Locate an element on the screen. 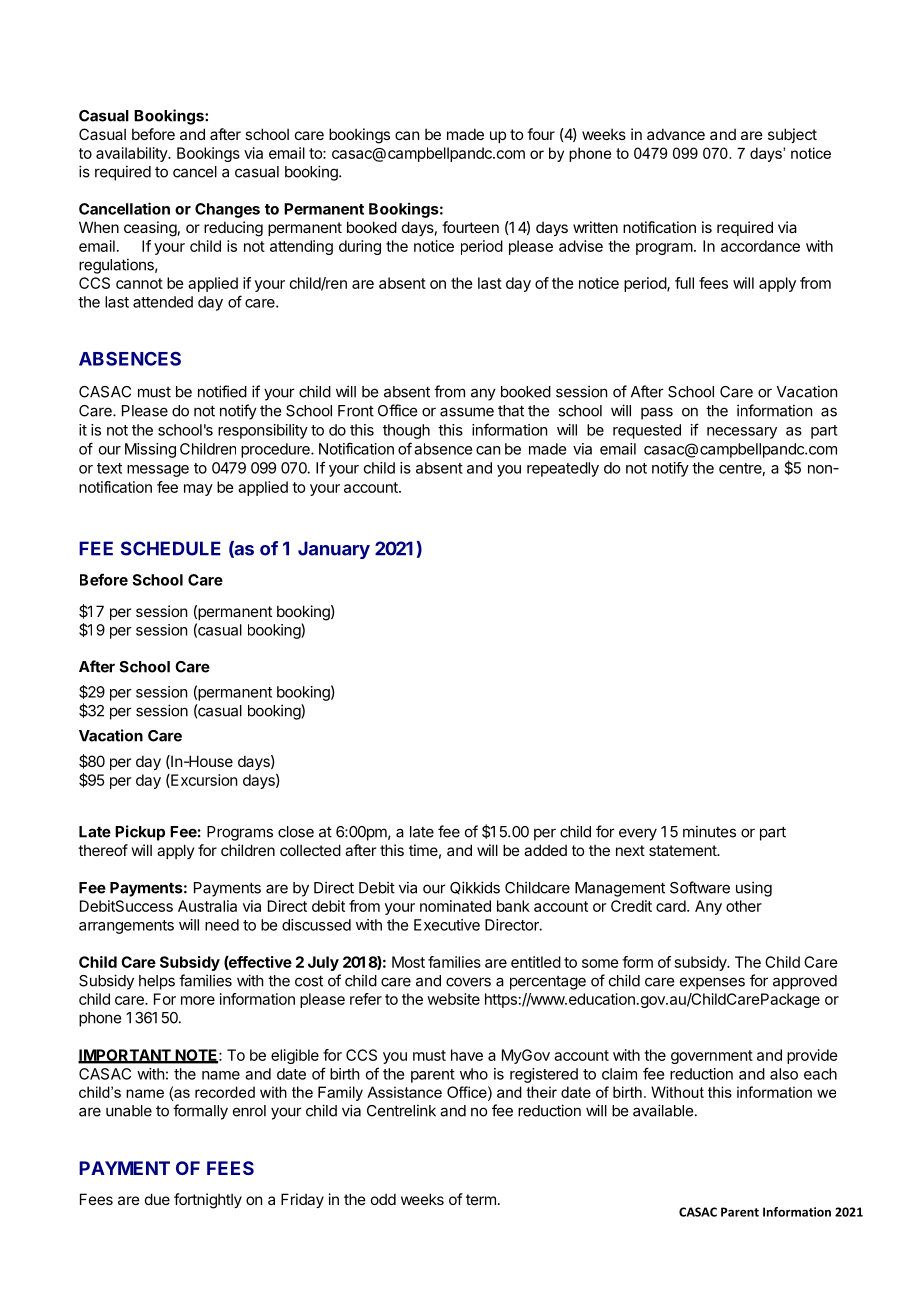  fortnightly is located at coordinates (208, 1201).
